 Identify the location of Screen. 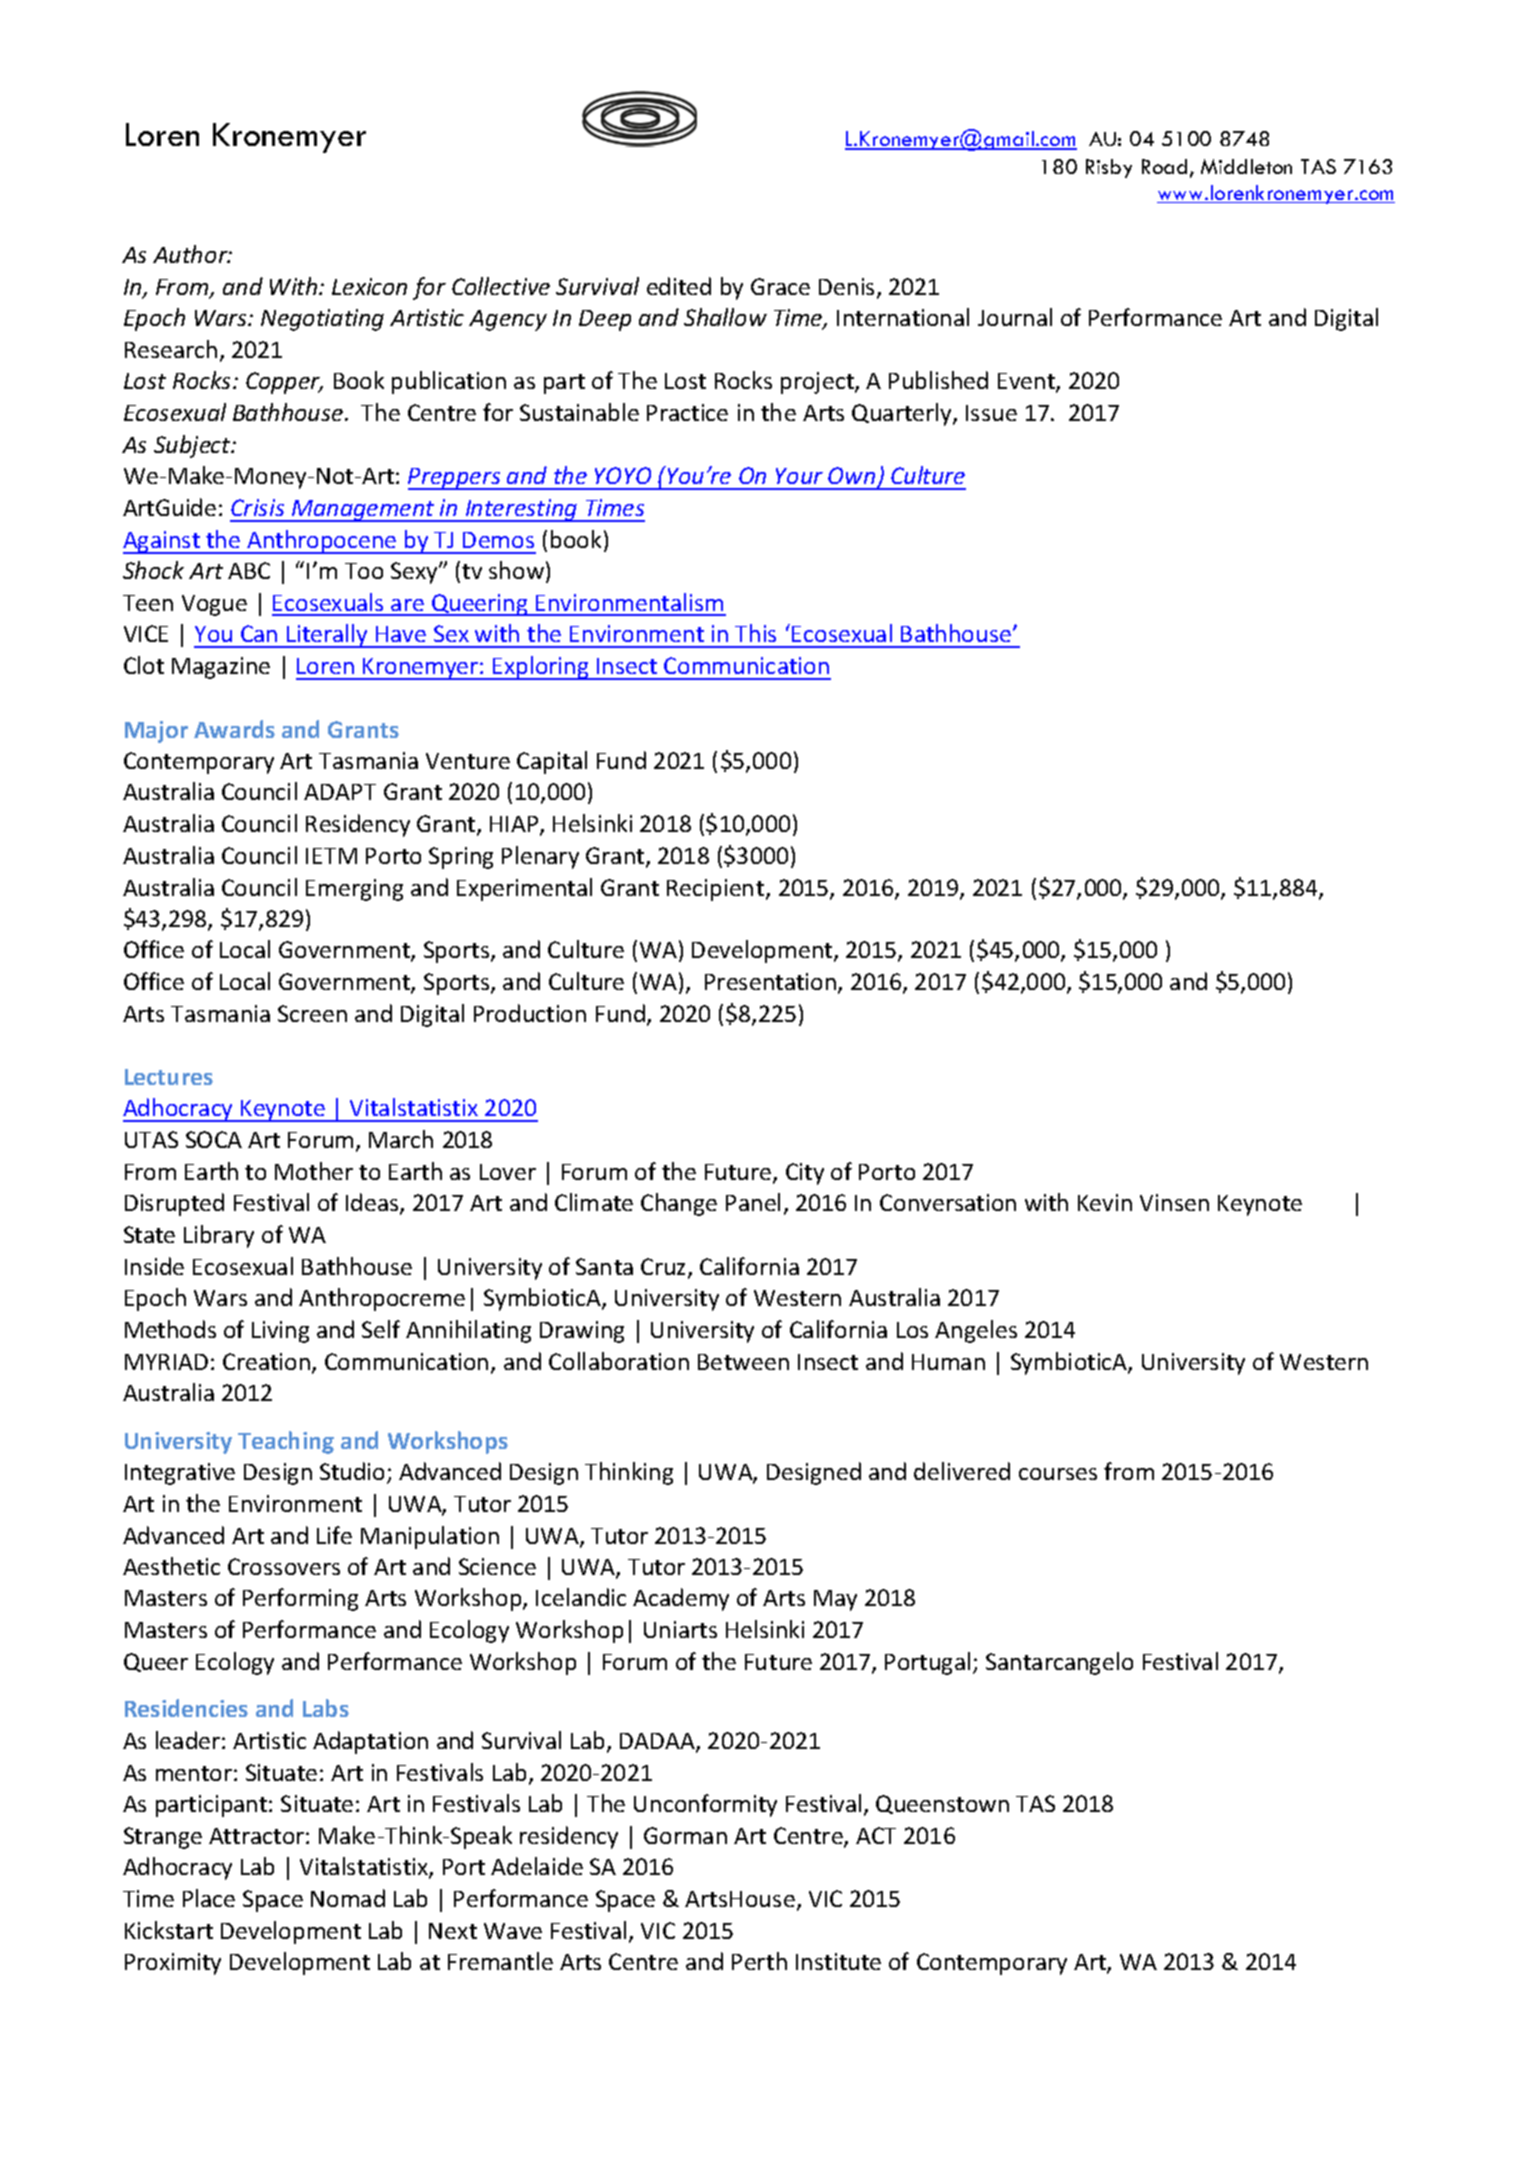
(312, 1013).
